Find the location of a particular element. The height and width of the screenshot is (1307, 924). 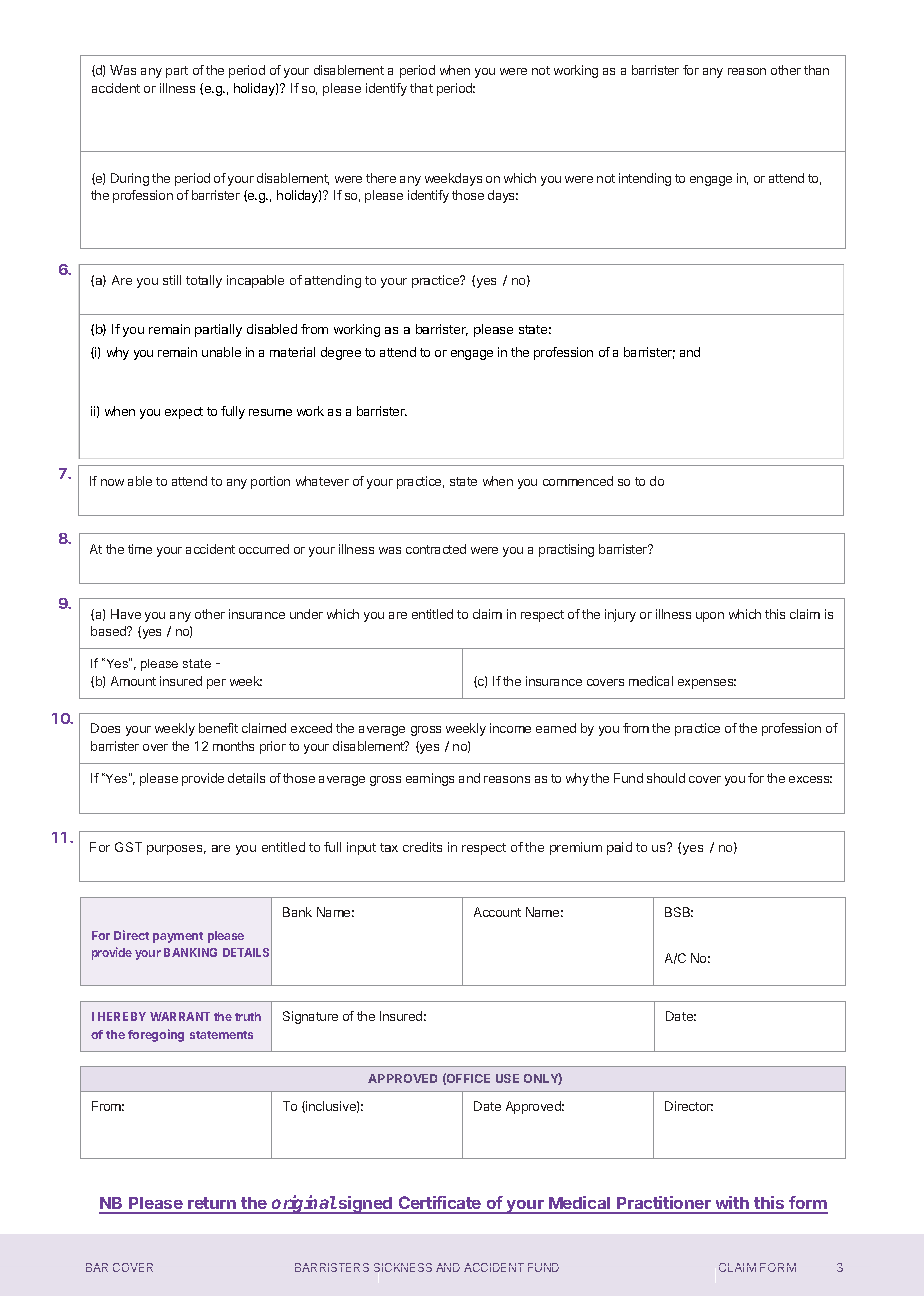

time is located at coordinates (140, 549).
